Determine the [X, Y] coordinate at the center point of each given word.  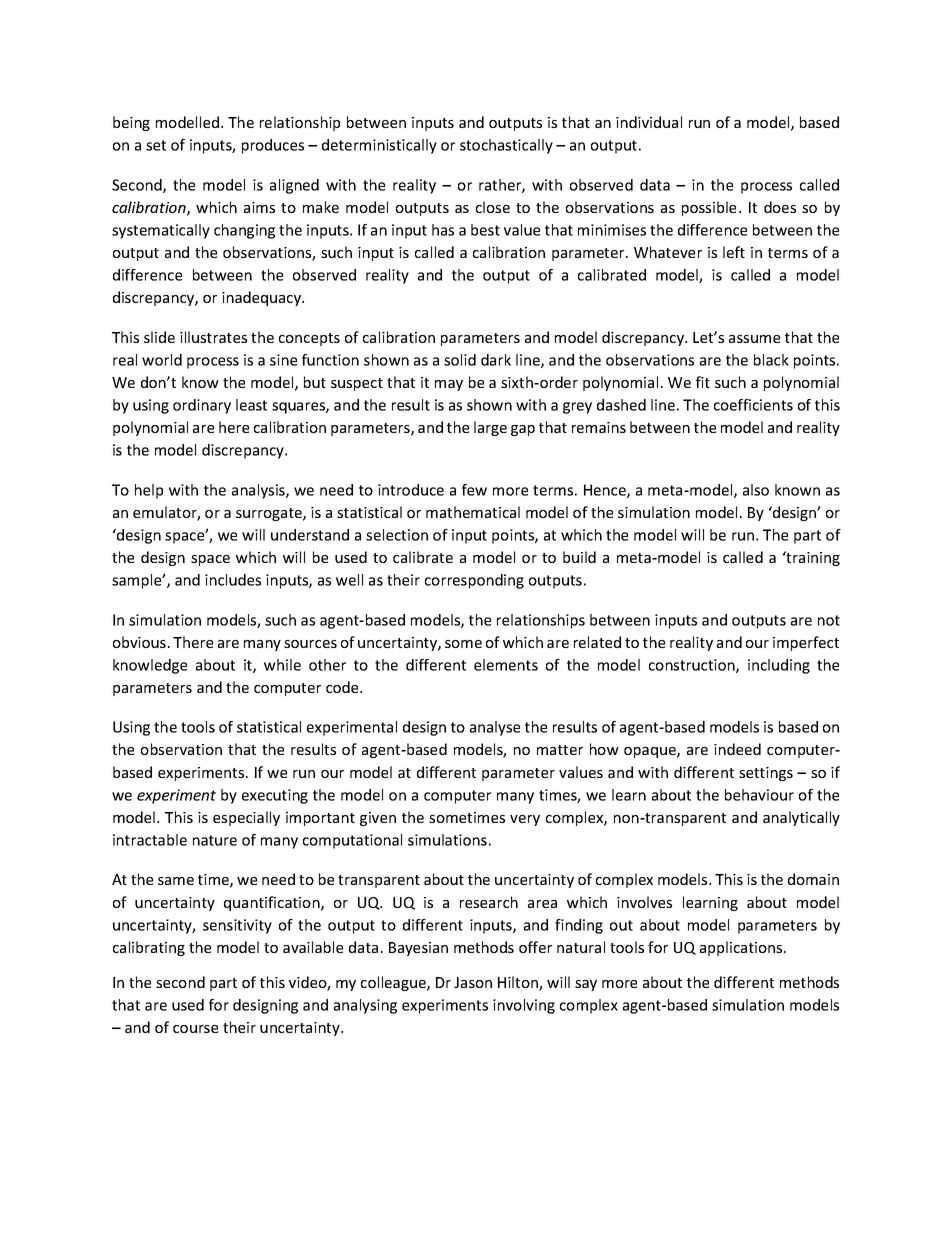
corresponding [474, 581]
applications [742, 948]
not [829, 620]
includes [233, 580]
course [195, 1029]
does [780, 207]
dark [496, 360]
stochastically [506, 146]
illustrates [213, 337]
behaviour [759, 795]
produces [273, 146]
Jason [473, 982]
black [771, 360]
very [525, 820]
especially [246, 818]
